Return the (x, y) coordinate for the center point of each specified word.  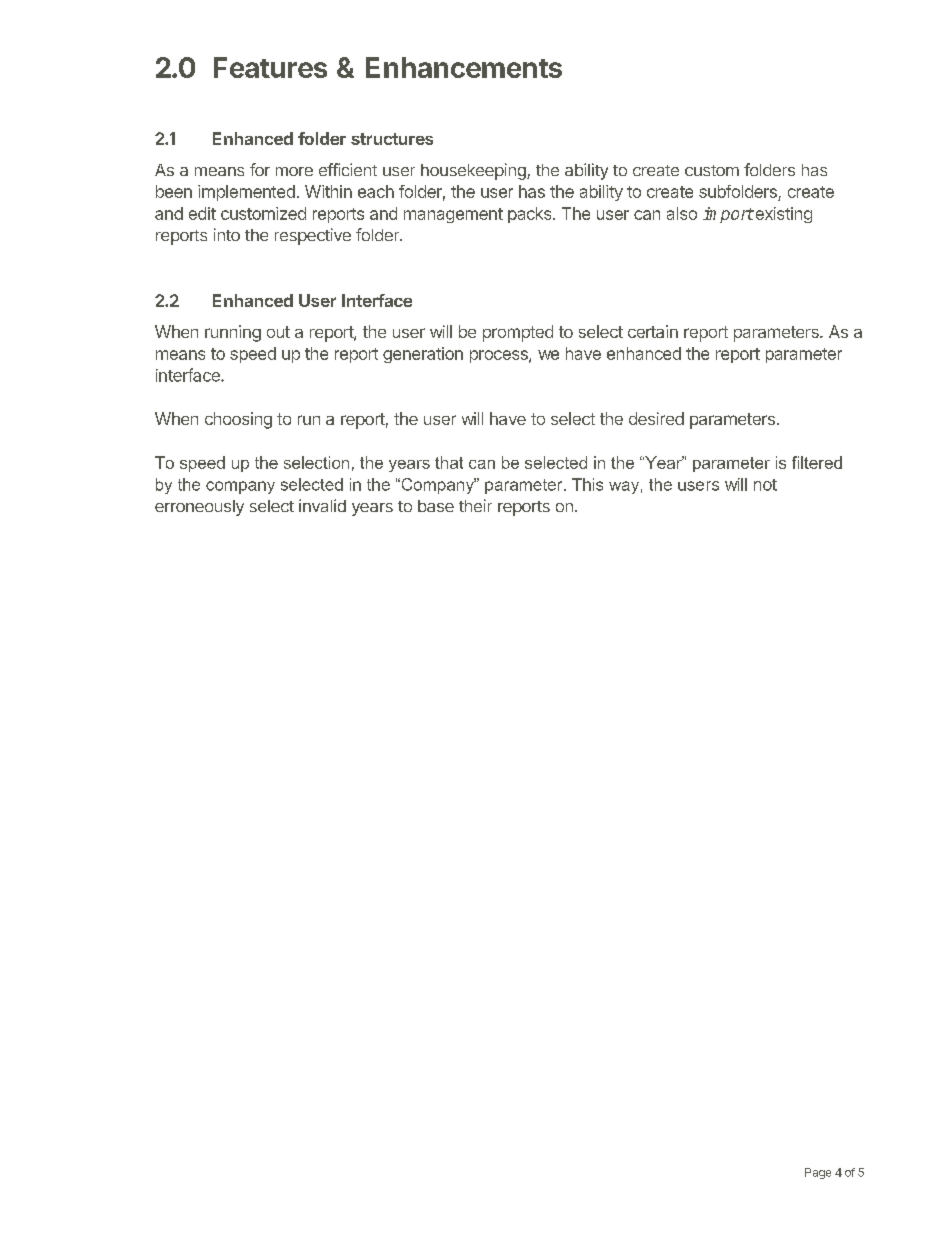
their (475, 505)
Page (818, 1173)
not (765, 485)
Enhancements (464, 67)
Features (270, 67)
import (728, 215)
